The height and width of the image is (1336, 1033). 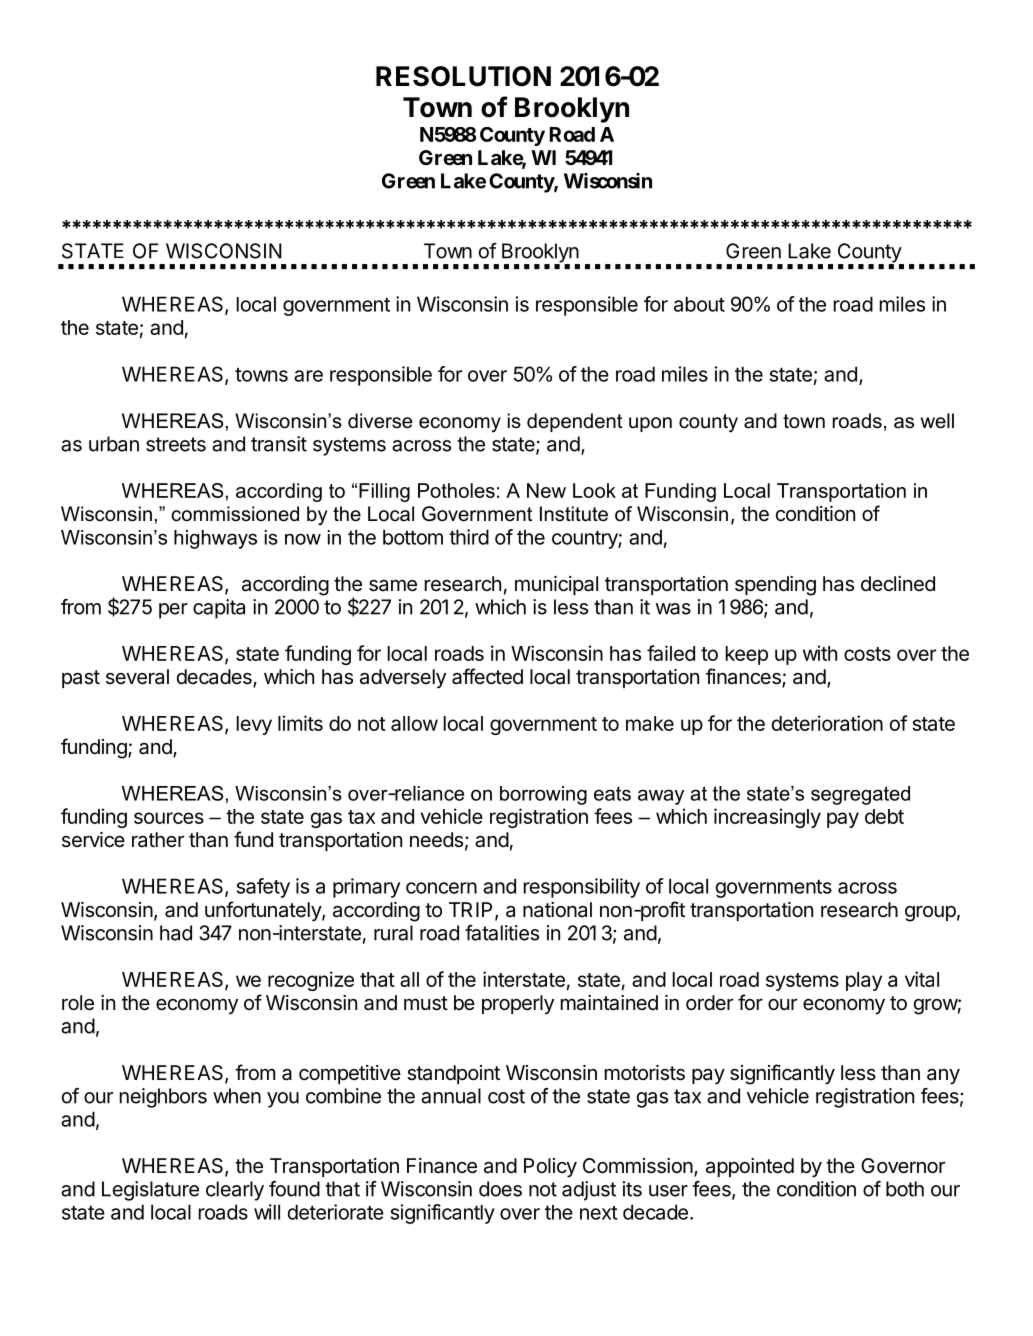 I want to click on Legislature, so click(x=150, y=1191).
